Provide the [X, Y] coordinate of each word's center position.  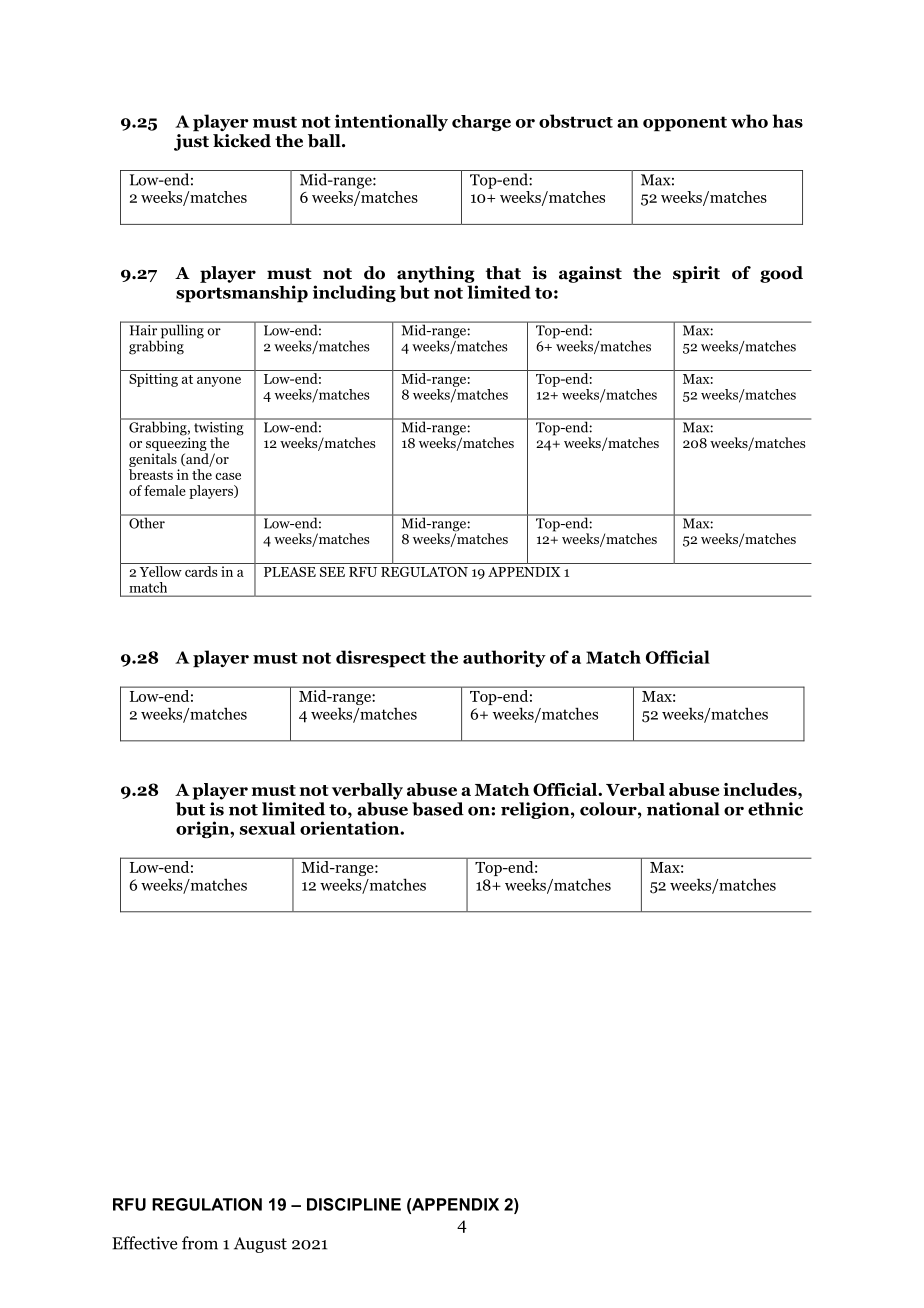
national [683, 809]
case [228, 476]
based [438, 809]
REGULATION [207, 1204]
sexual [267, 828]
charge [481, 123]
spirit [696, 274]
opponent [685, 124]
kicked [242, 141]
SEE [332, 572]
